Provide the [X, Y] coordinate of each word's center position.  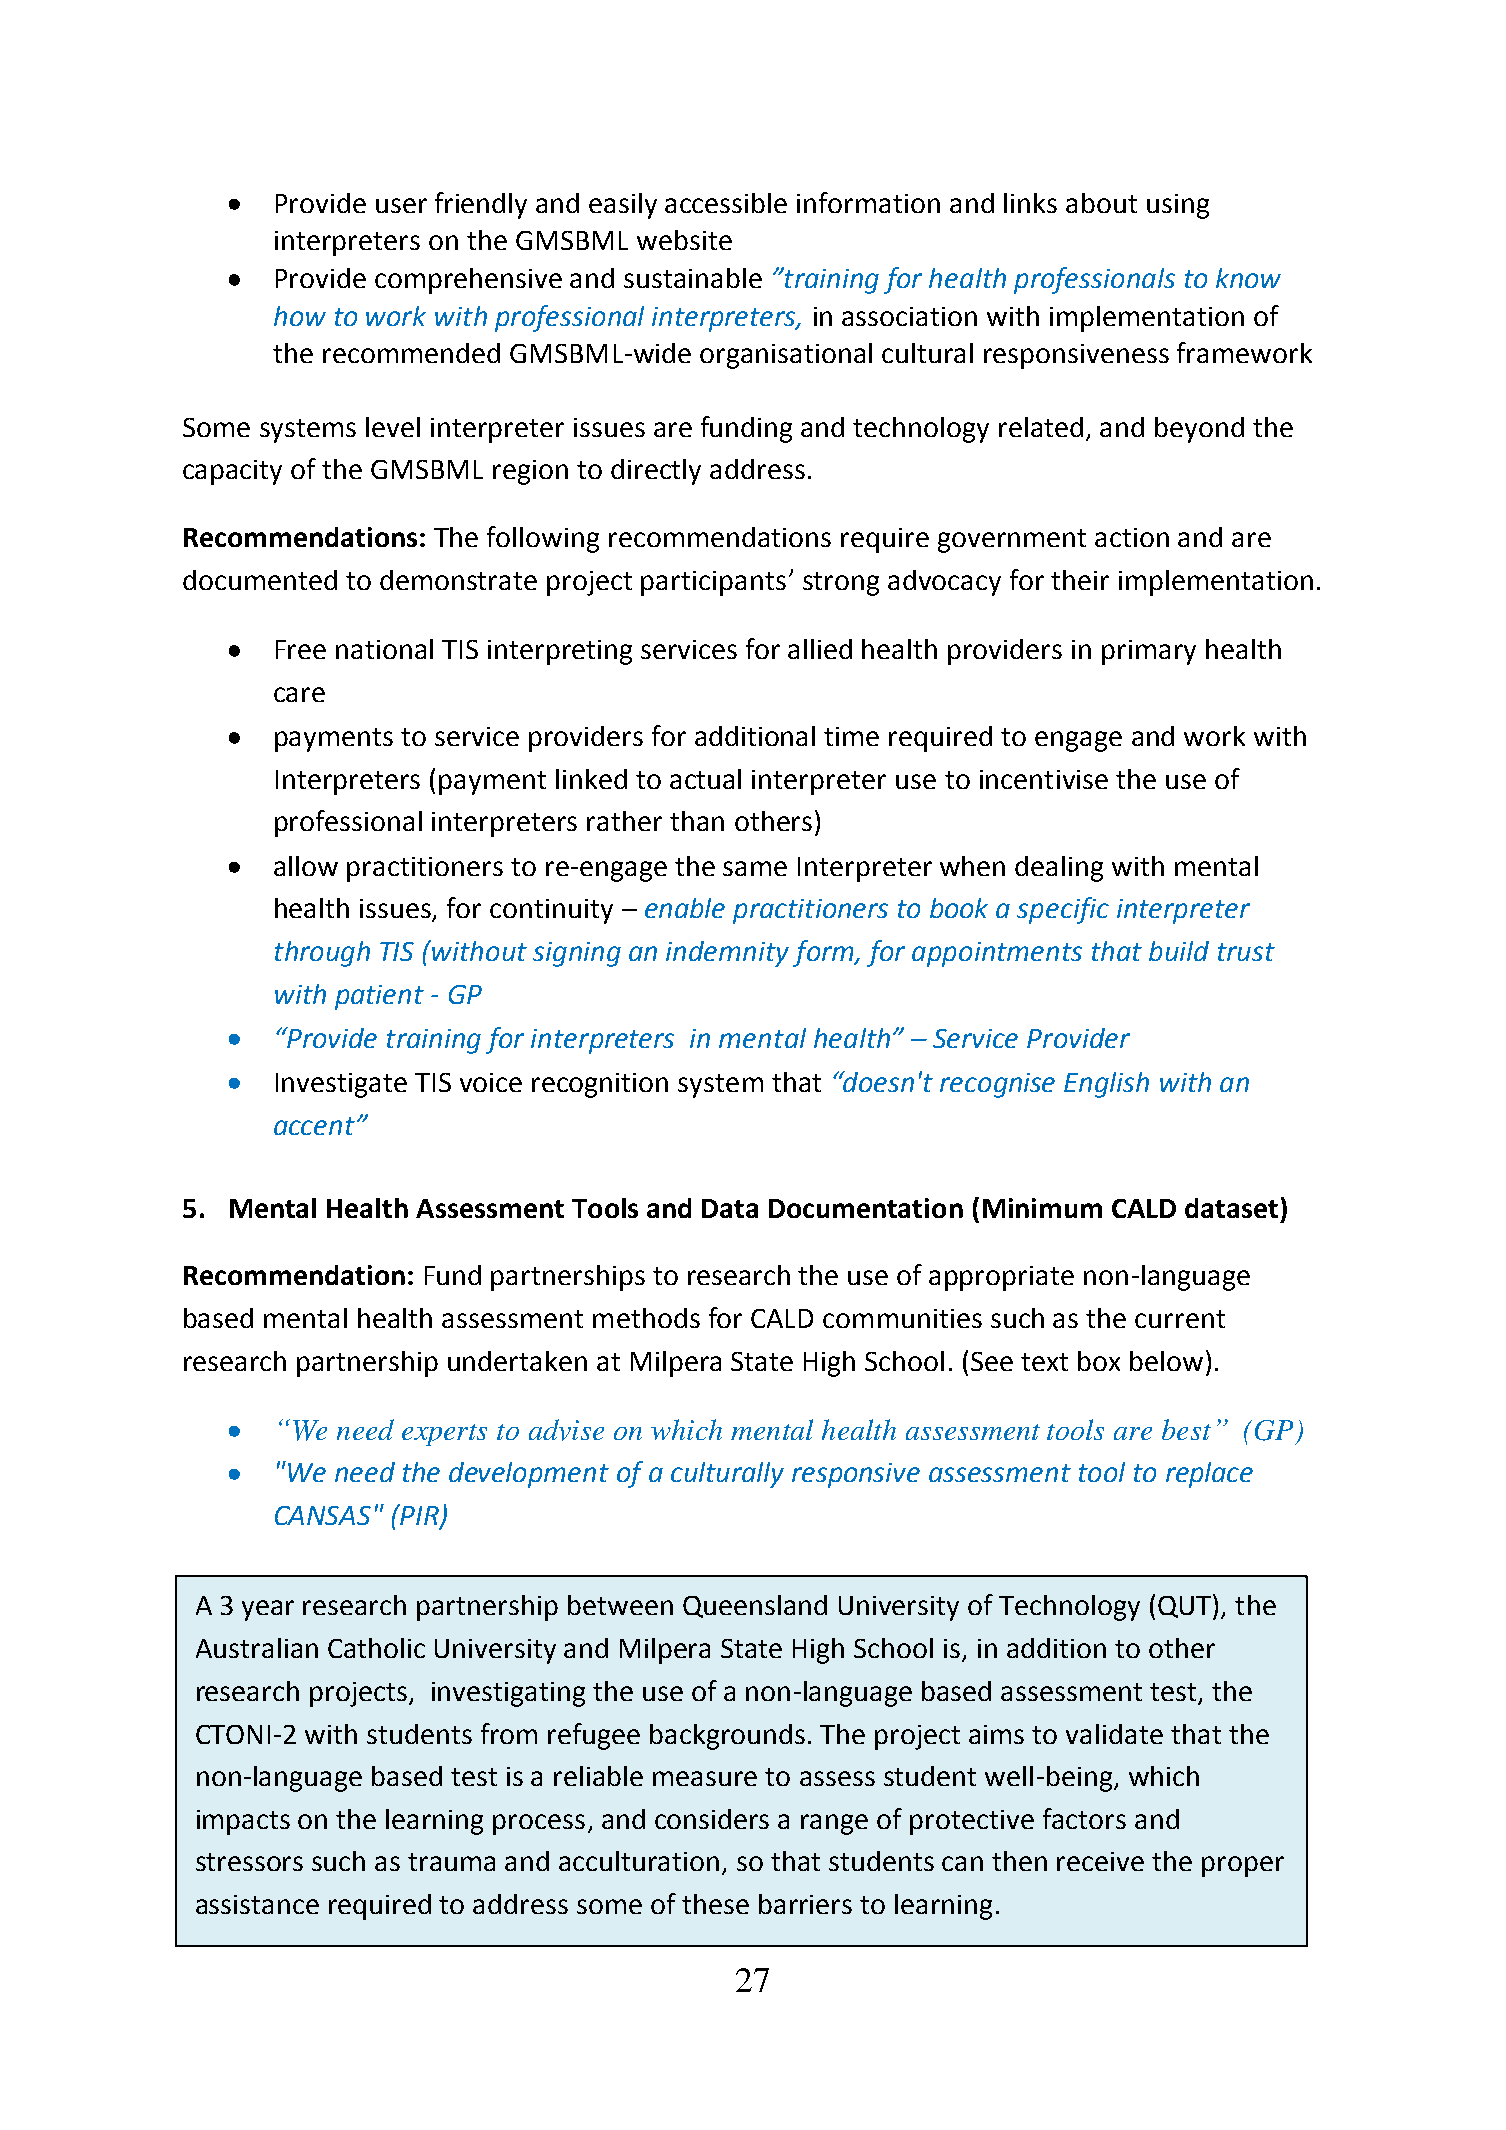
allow [306, 866]
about [1101, 203]
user [401, 205]
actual [705, 779]
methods [646, 1318]
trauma [451, 1862]
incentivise [1044, 779]
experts [444, 1435]
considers [712, 1819]
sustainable [693, 278]
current [1180, 1319]
